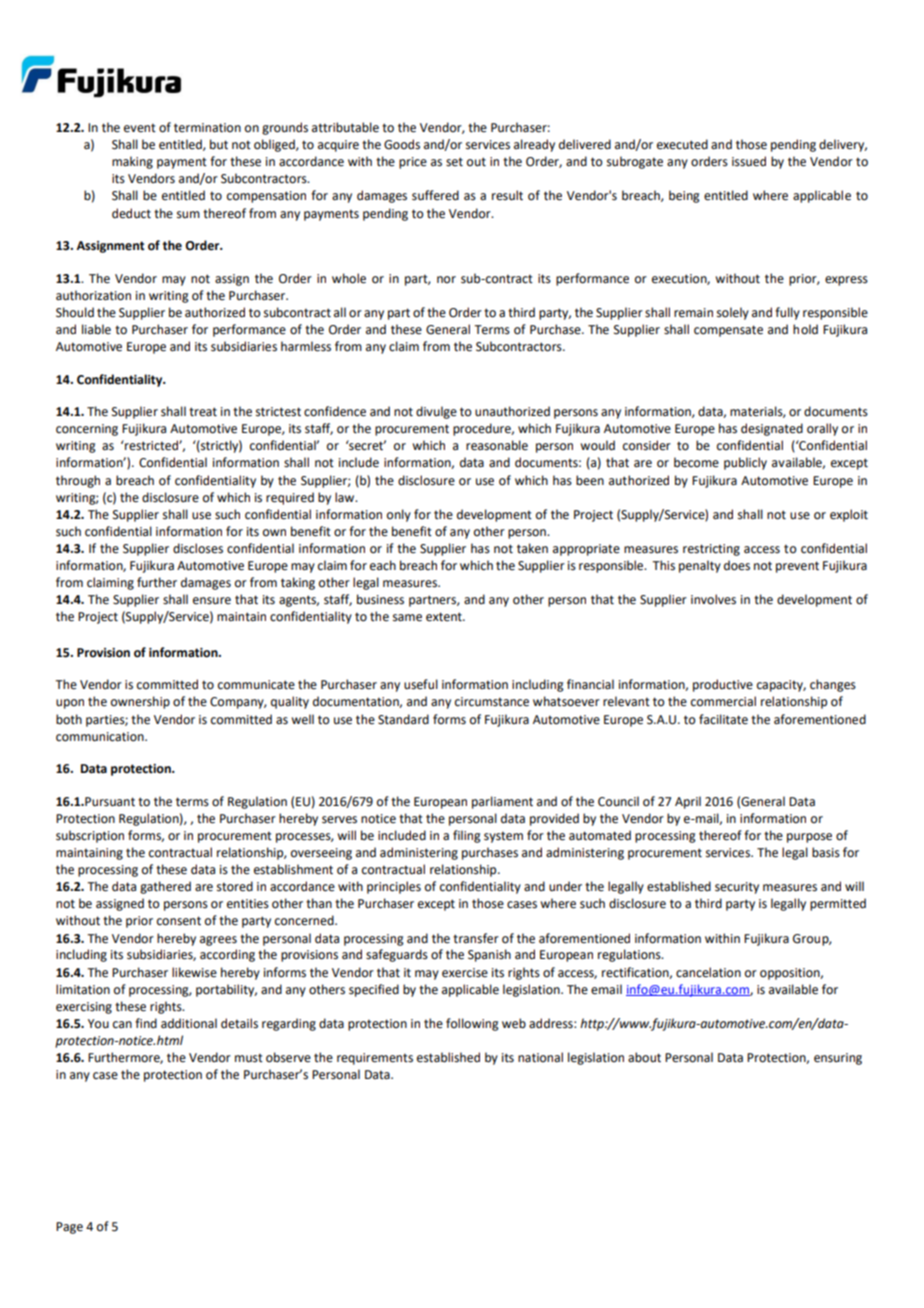 This screenshot has width=924, height=1308. Describe the element at coordinates (454, 162) in the screenshot. I see `set` at that location.
